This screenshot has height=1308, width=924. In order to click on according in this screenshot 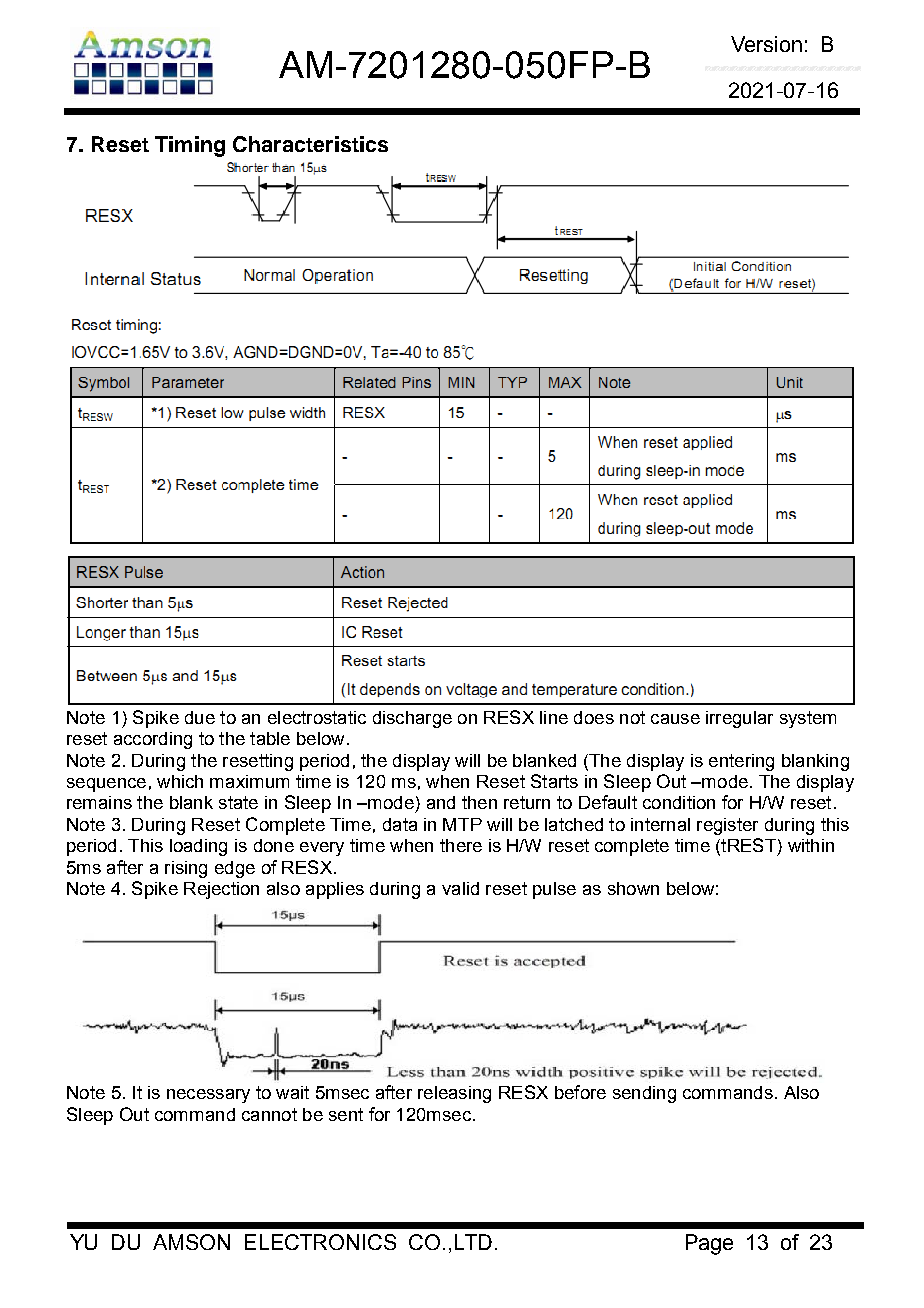, I will do `click(153, 740)`.
